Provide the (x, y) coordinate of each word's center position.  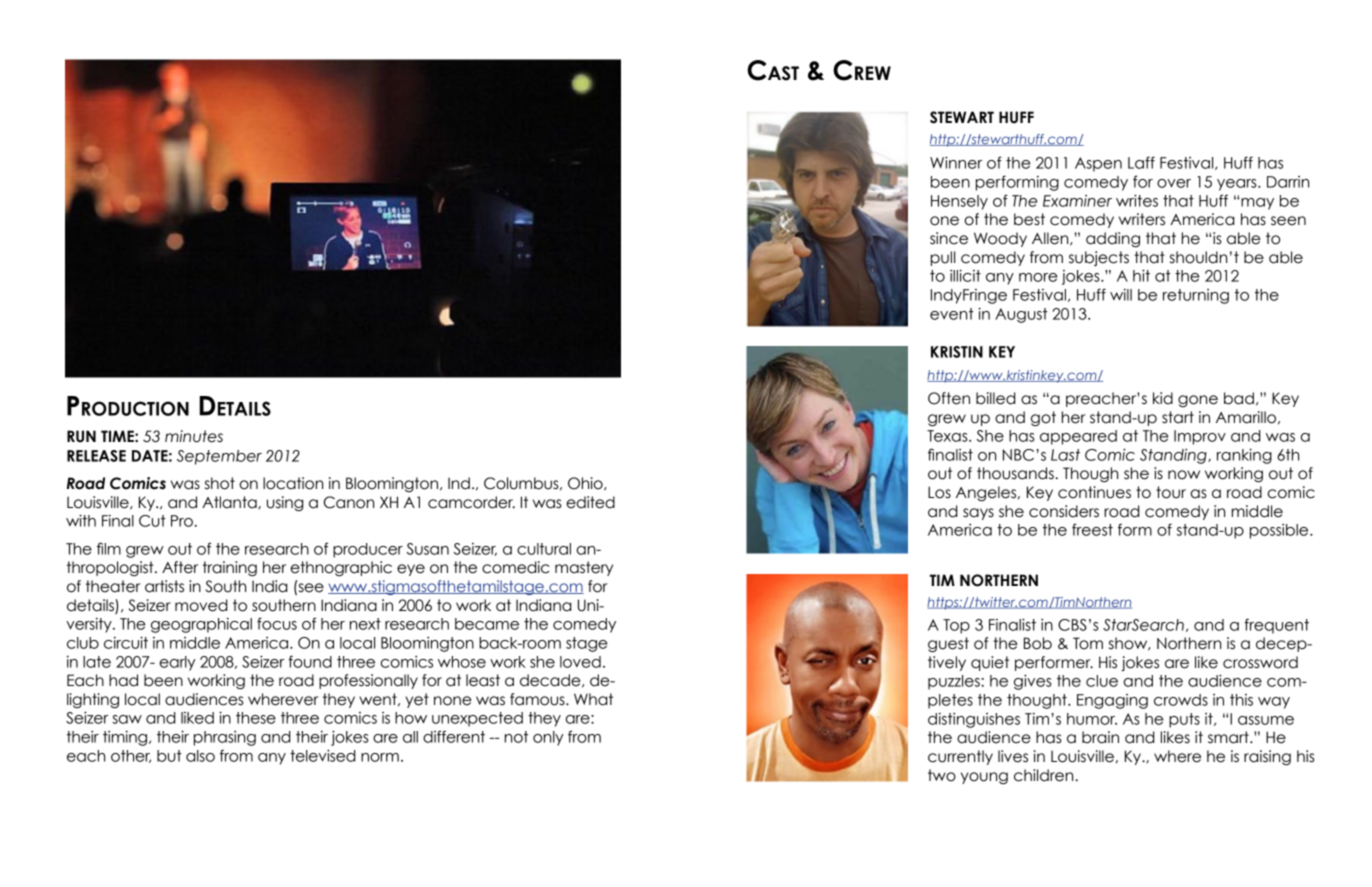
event (952, 314)
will (1121, 295)
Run (81, 436)
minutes (194, 436)
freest (1092, 529)
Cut (152, 521)
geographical (201, 625)
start (1178, 417)
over (1174, 183)
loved (580, 662)
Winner (956, 162)
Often (949, 398)
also (200, 756)
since (949, 238)
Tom (1088, 643)
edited (590, 502)
